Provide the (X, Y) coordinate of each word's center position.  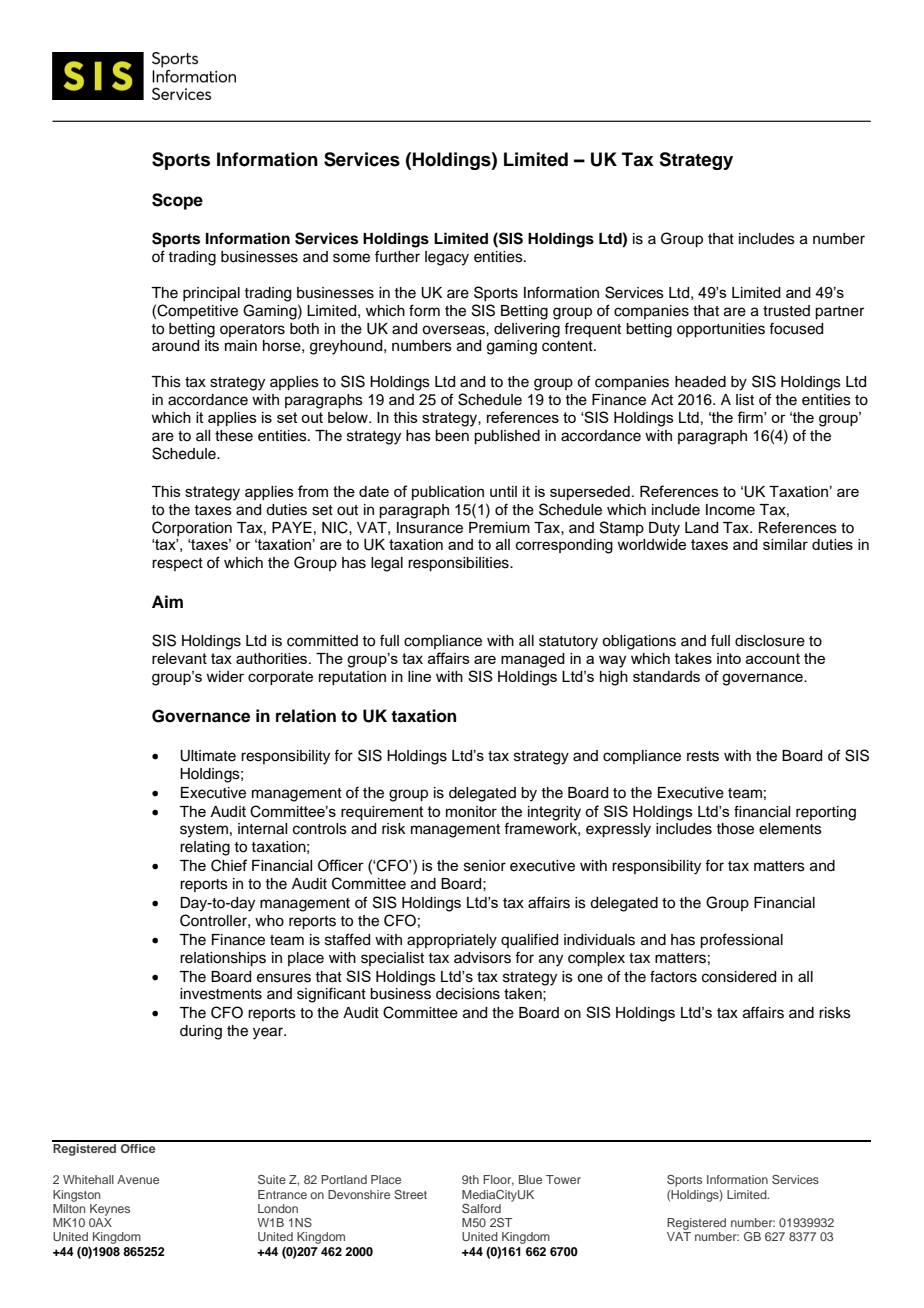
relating (205, 848)
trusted (786, 311)
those (735, 829)
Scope (177, 201)
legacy (447, 258)
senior (485, 866)
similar (785, 544)
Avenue (138, 1179)
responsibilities (459, 564)
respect (177, 564)
